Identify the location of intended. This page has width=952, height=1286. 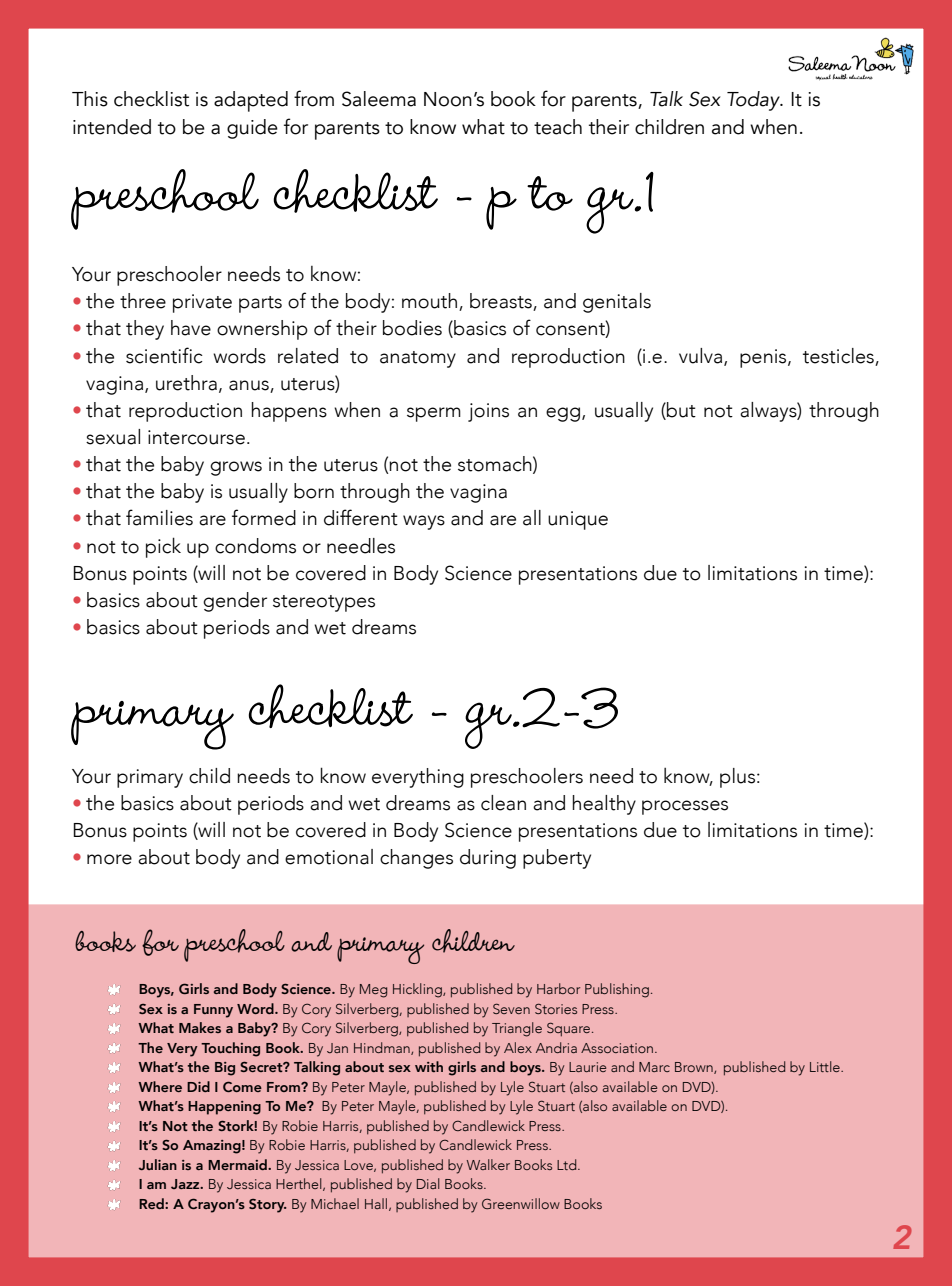
(112, 127).
